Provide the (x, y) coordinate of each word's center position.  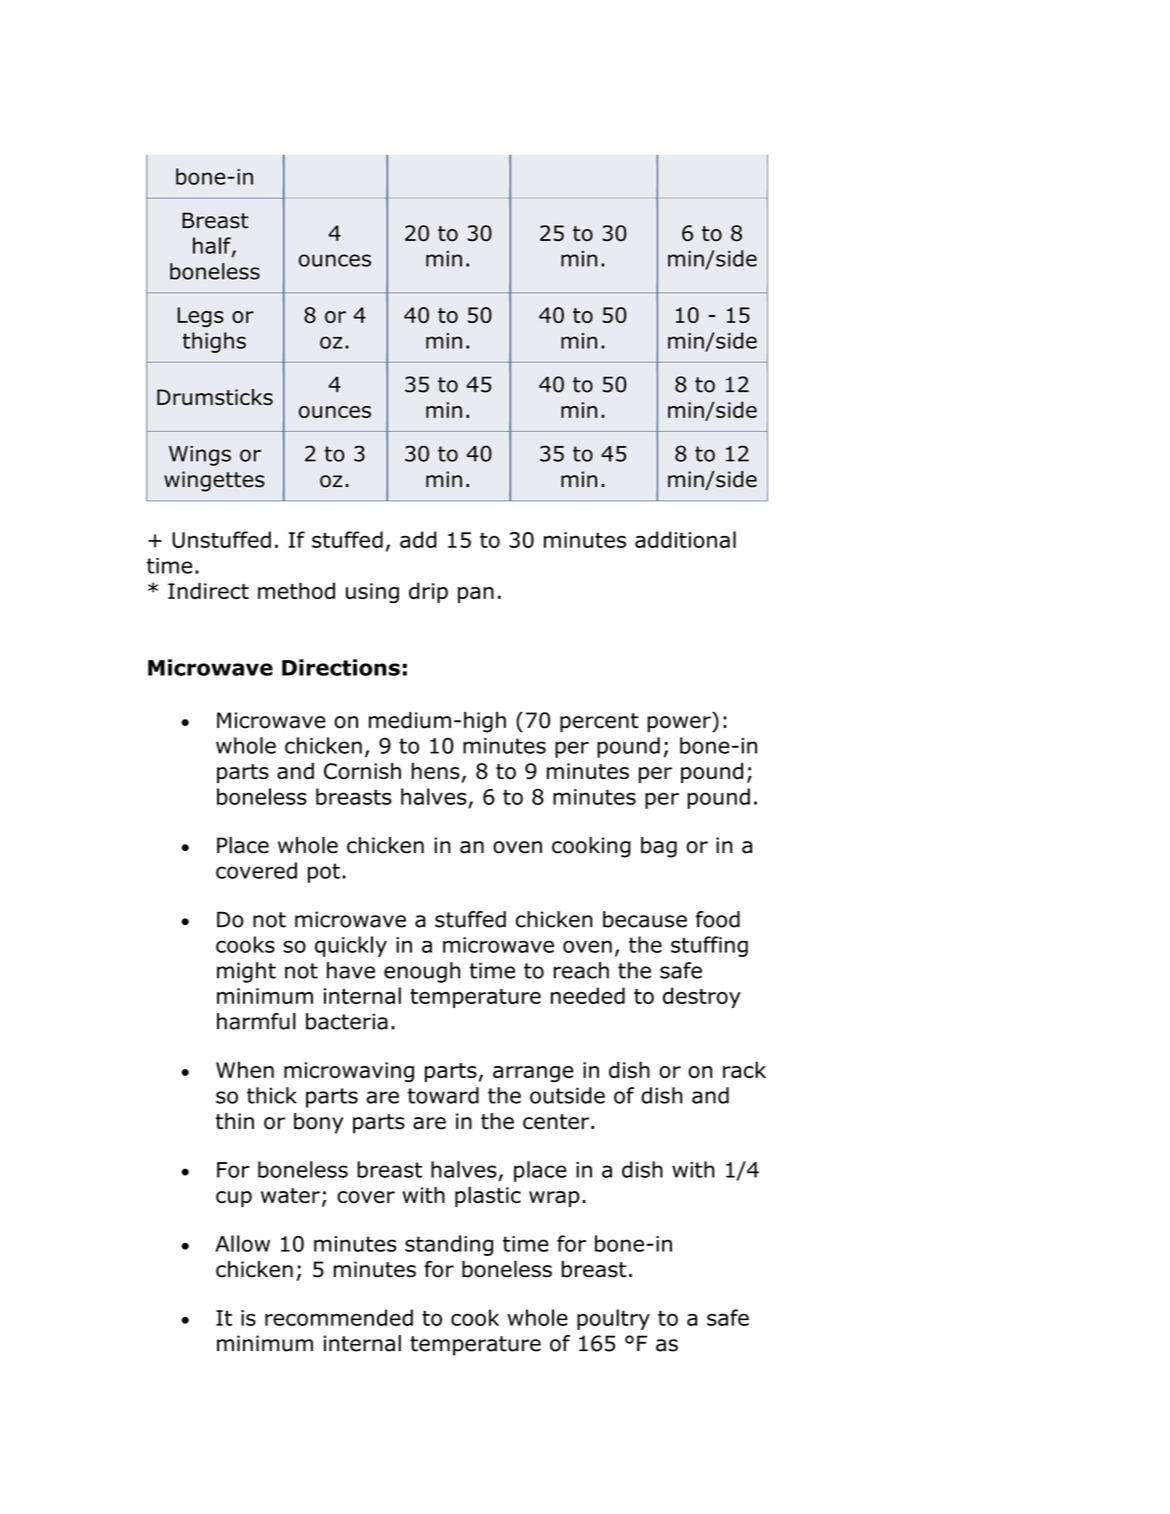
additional (685, 539)
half (213, 246)
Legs (201, 317)
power (680, 724)
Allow (242, 1243)
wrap (554, 1199)
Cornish (362, 771)
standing (449, 1245)
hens (436, 771)
